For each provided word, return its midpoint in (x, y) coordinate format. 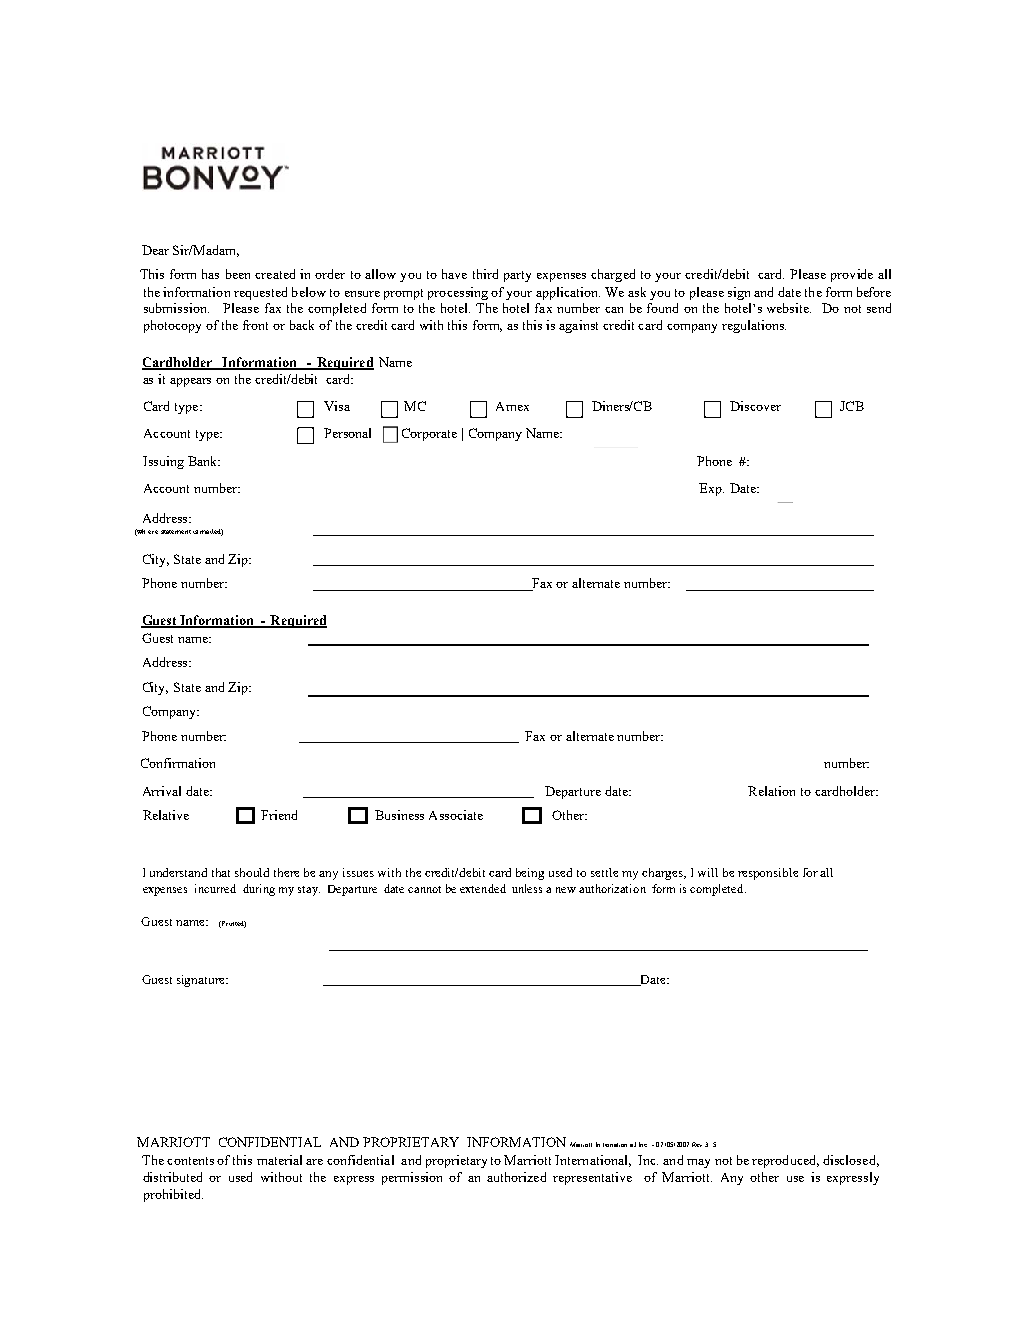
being (530, 874)
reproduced (785, 1161)
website (789, 308)
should (252, 872)
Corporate (429, 434)
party (517, 276)
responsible (768, 874)
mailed (211, 532)
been (238, 274)
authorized (516, 1177)
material (279, 1160)
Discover (755, 406)
